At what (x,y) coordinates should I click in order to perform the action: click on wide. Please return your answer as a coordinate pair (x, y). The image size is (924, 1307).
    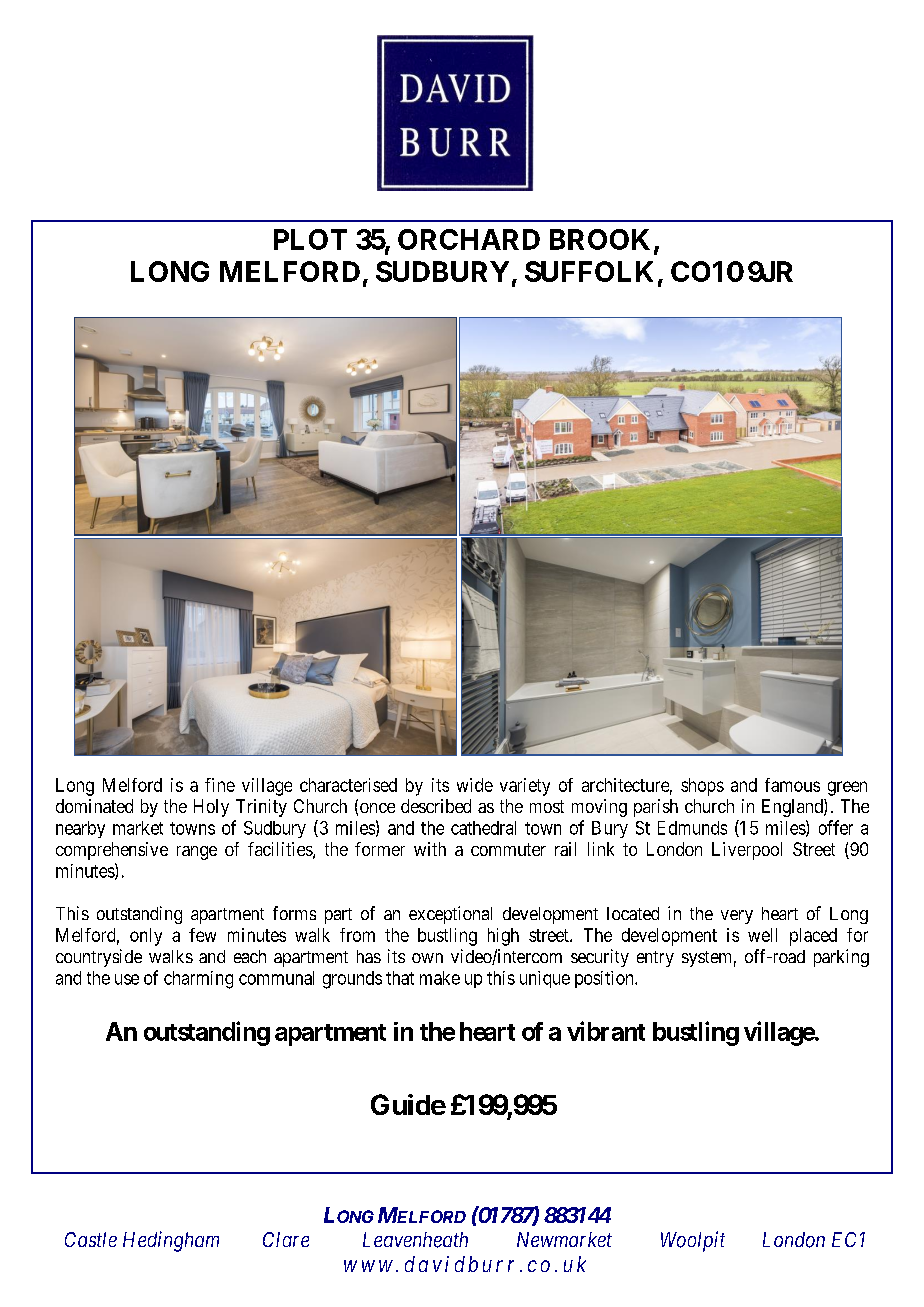
    Looking at the image, I should click on (475, 785).
